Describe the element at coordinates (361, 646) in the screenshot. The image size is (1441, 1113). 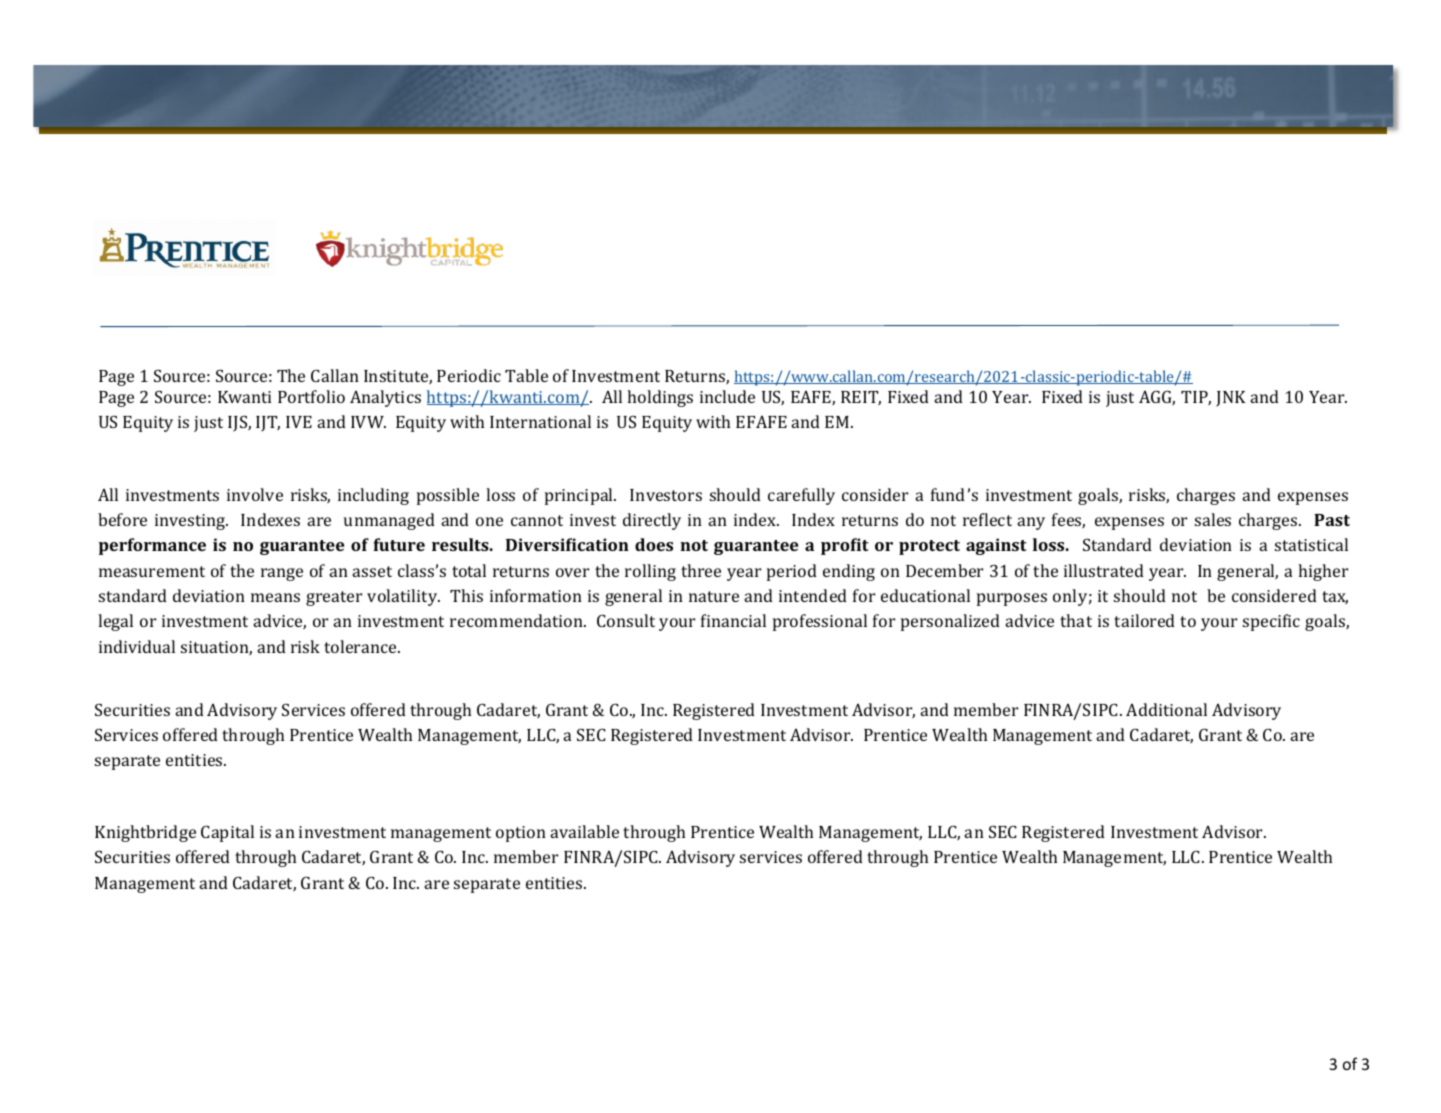
I see `tolerance` at that location.
